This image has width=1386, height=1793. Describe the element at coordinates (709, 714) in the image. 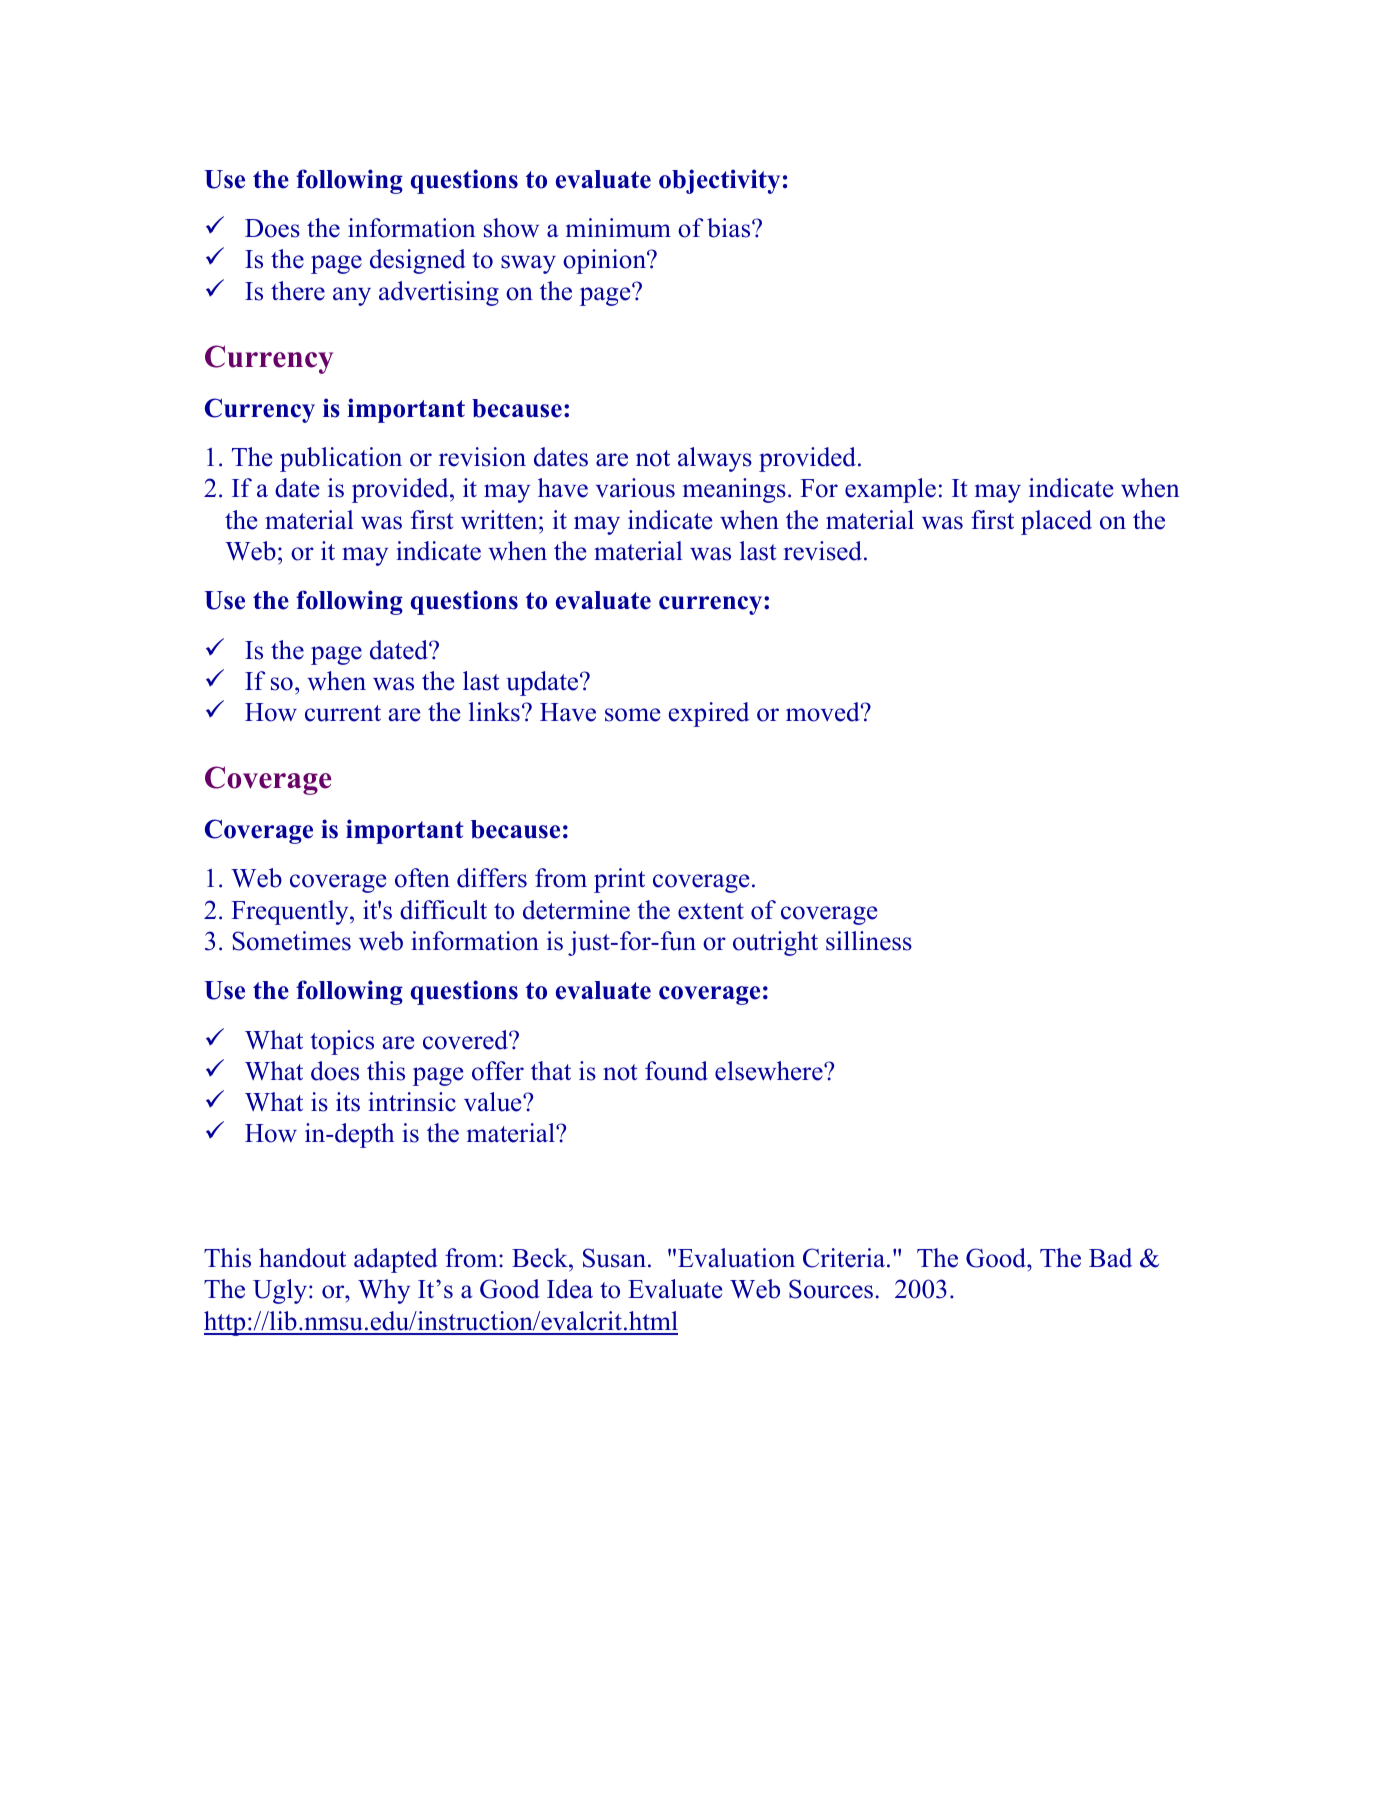

I see `expired` at that location.
